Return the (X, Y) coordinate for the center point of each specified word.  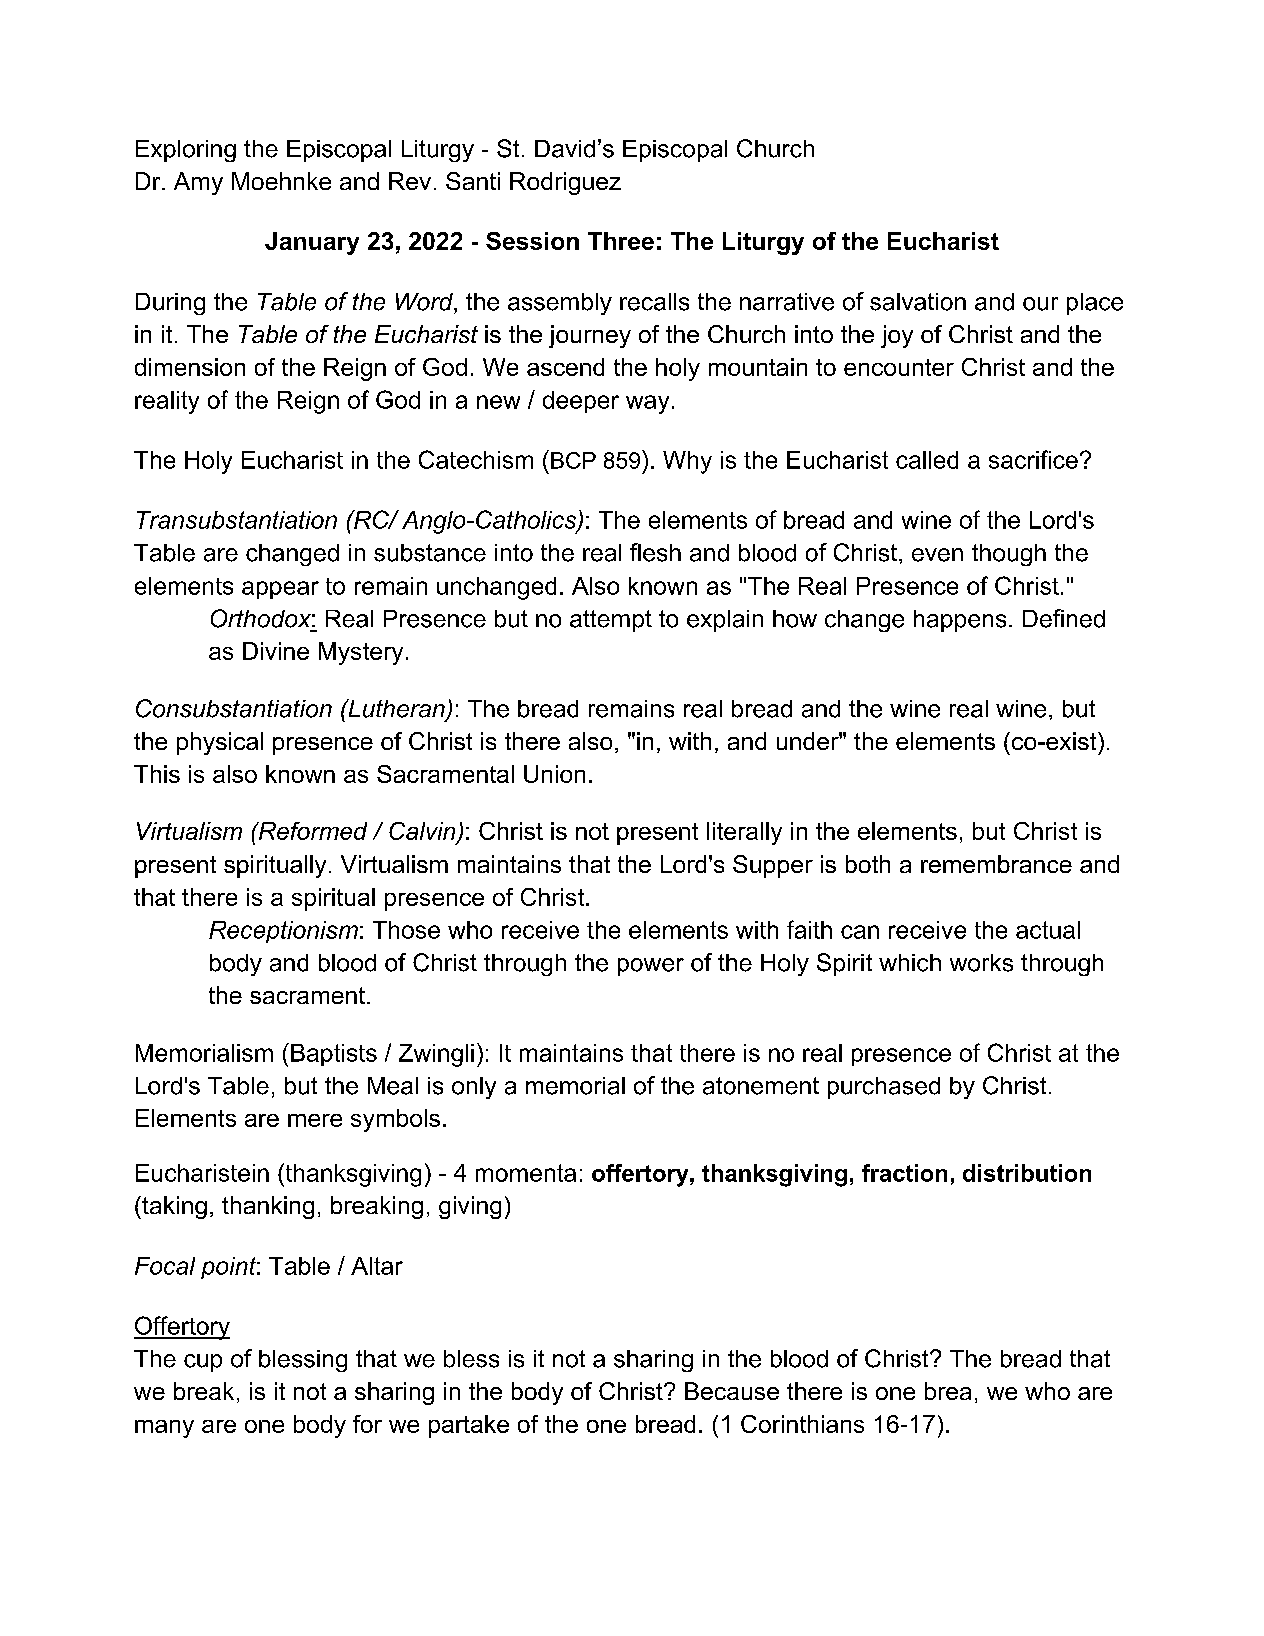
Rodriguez (565, 183)
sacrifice (1033, 459)
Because (732, 1391)
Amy (198, 183)
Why (687, 462)
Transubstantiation (237, 520)
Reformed (311, 831)
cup (203, 1363)
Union (554, 774)
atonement (761, 1086)
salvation (918, 302)
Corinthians (802, 1424)
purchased (884, 1088)
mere (315, 1120)
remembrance (996, 864)
